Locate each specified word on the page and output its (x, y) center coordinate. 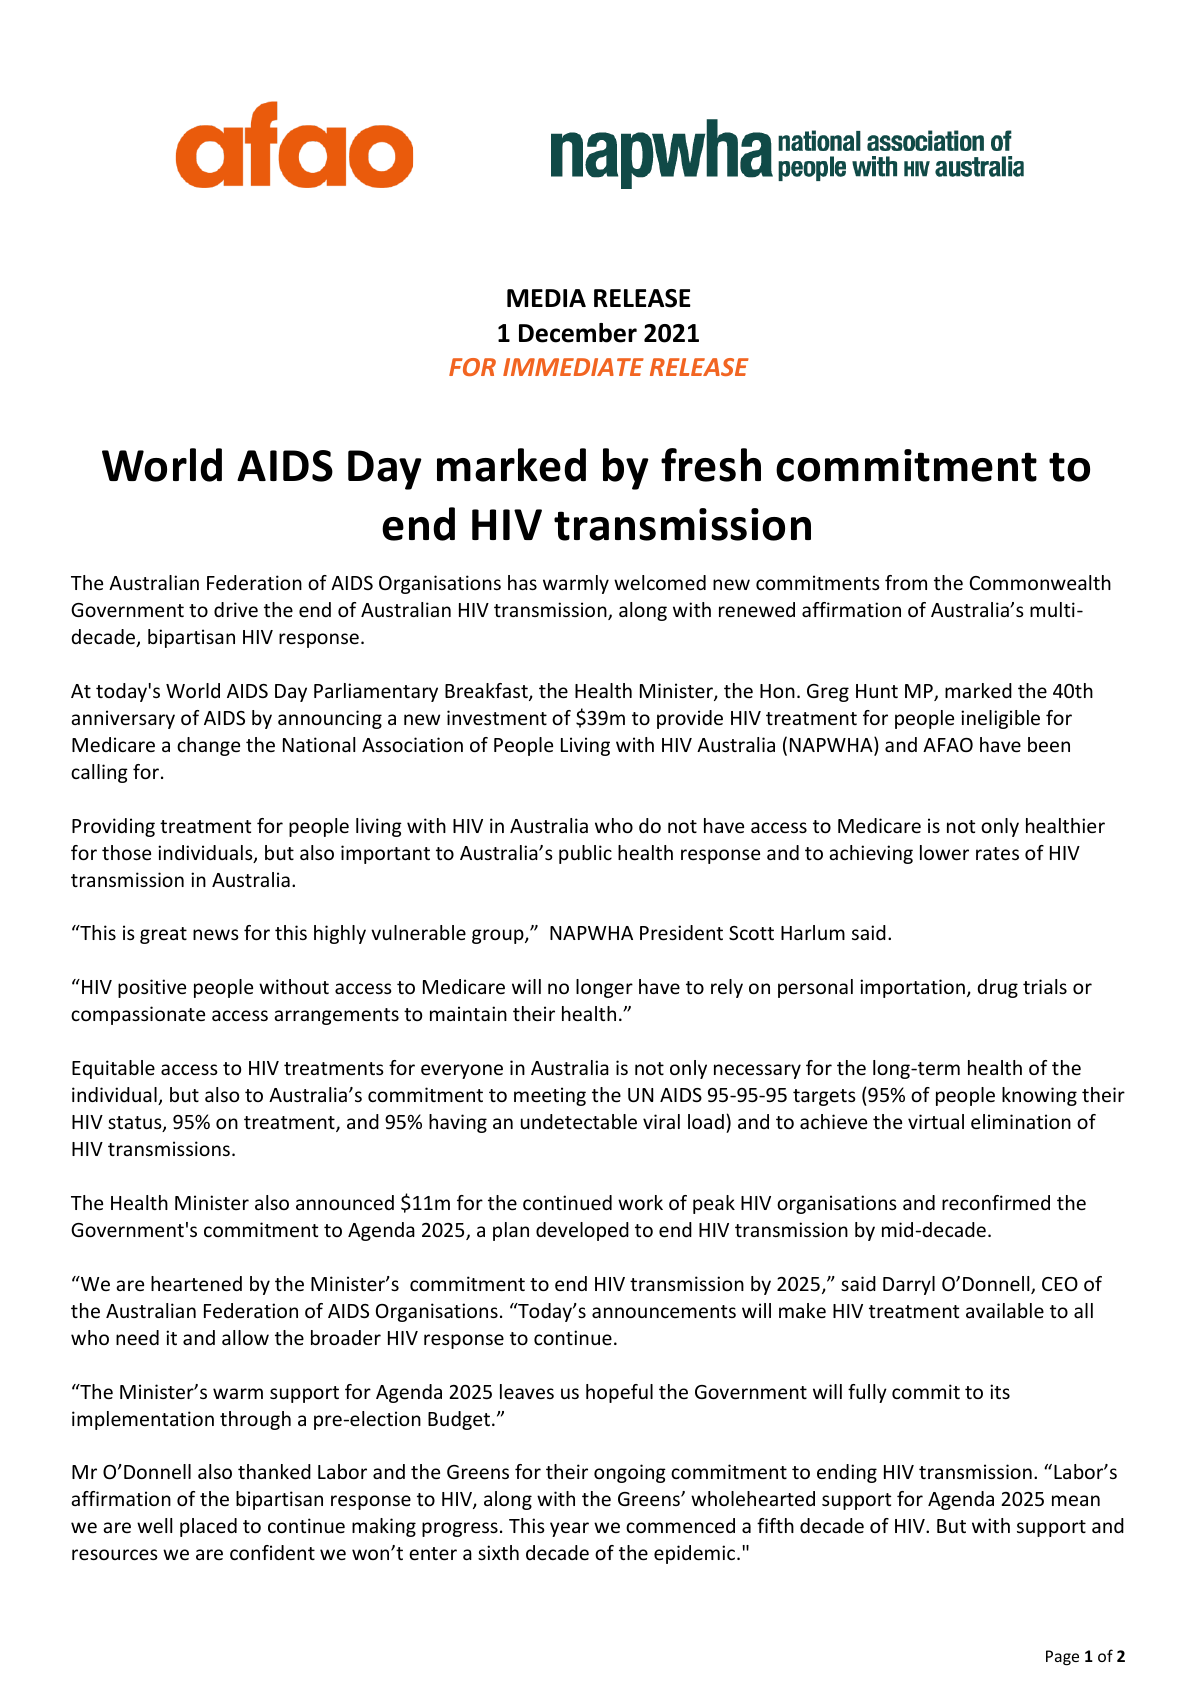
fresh (711, 465)
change (208, 746)
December (578, 333)
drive (236, 609)
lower (944, 852)
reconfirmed (996, 1202)
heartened (196, 1283)
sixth (498, 1552)
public (585, 854)
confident (272, 1552)
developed (582, 1231)
